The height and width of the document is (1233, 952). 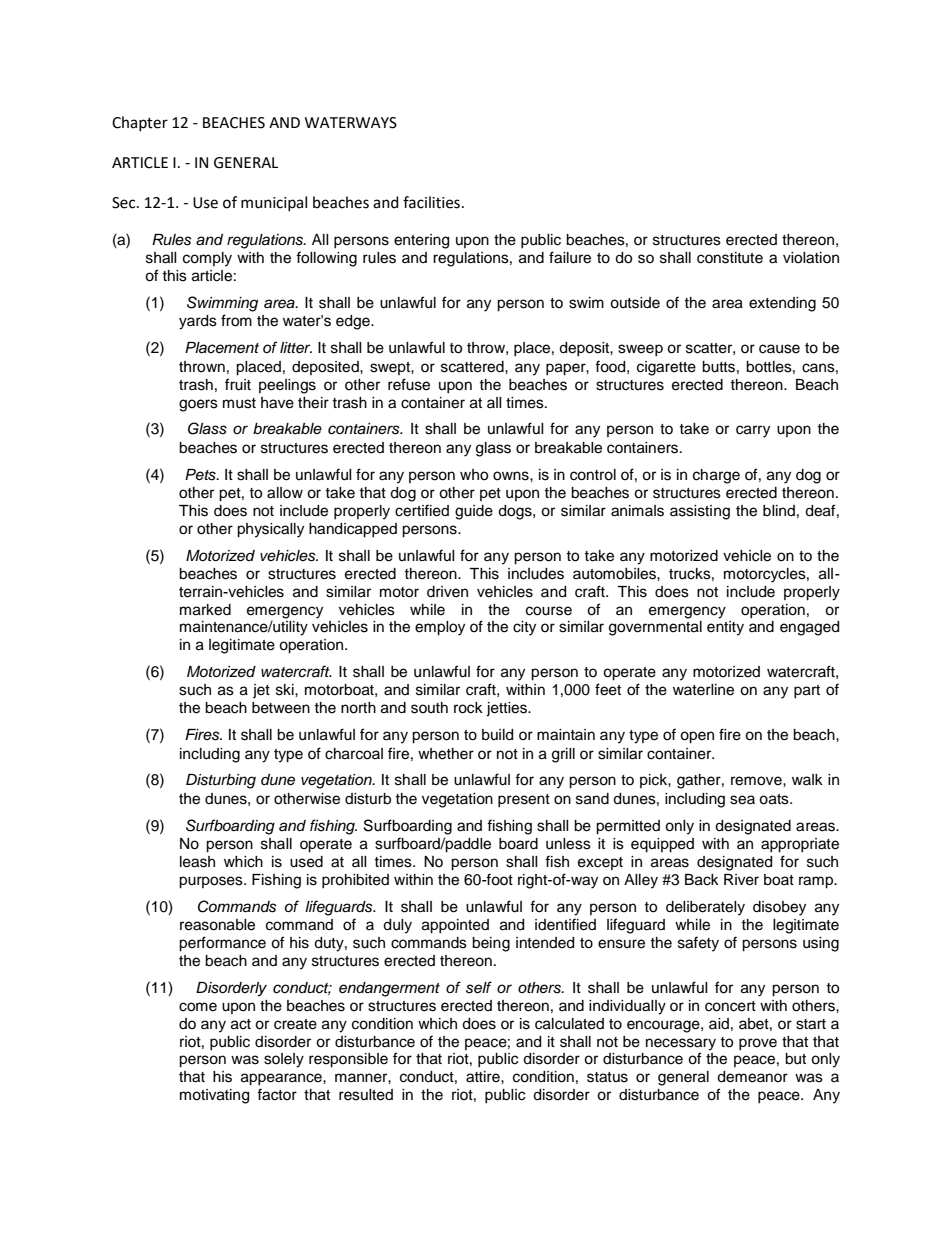 What do you see at coordinates (446, 754) in the document?
I see `whether` at bounding box center [446, 754].
